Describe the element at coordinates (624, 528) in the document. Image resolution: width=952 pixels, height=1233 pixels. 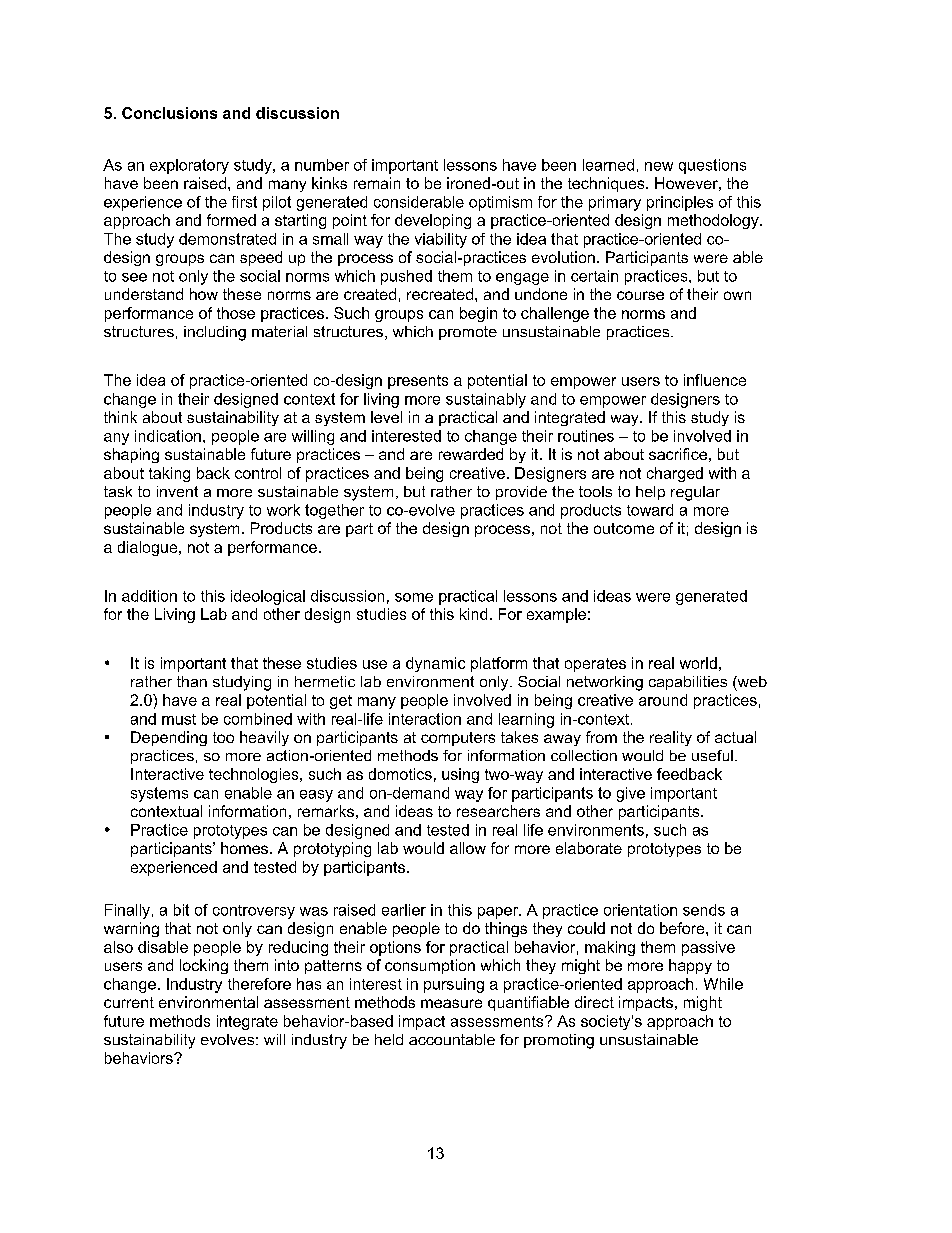
I see `outcome` at that location.
